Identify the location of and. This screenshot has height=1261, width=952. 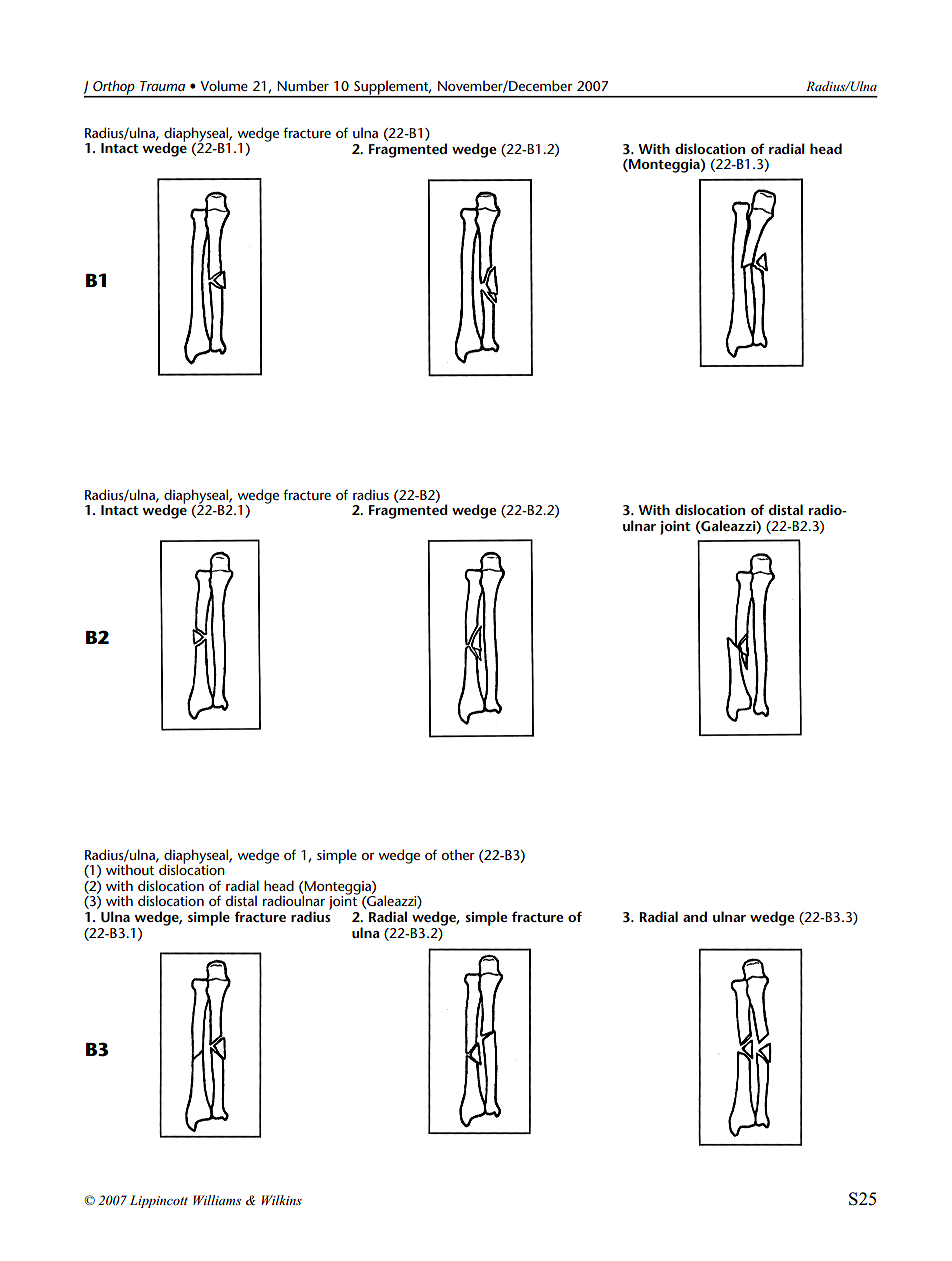
(695, 916).
